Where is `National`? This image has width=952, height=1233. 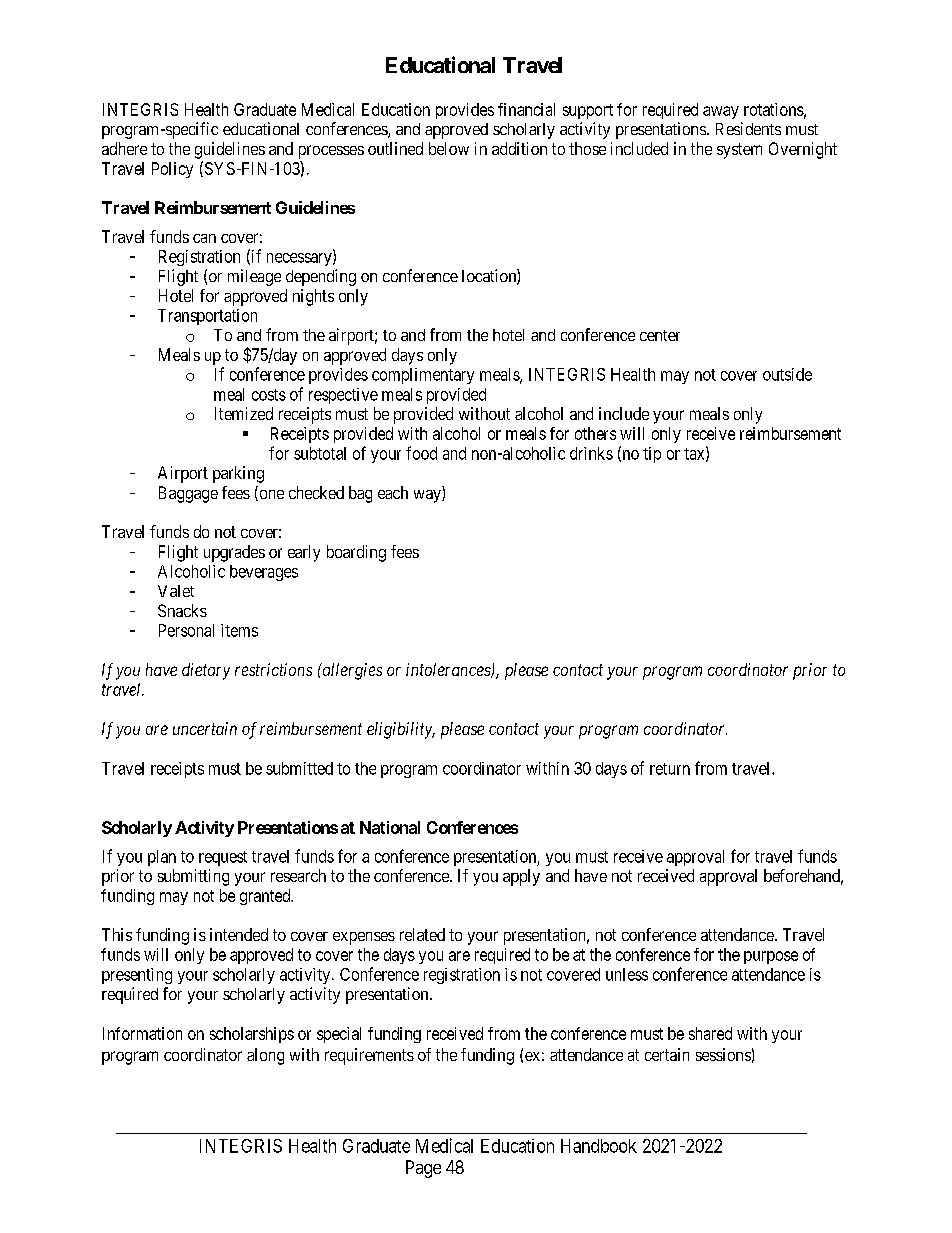
National is located at coordinates (390, 827).
